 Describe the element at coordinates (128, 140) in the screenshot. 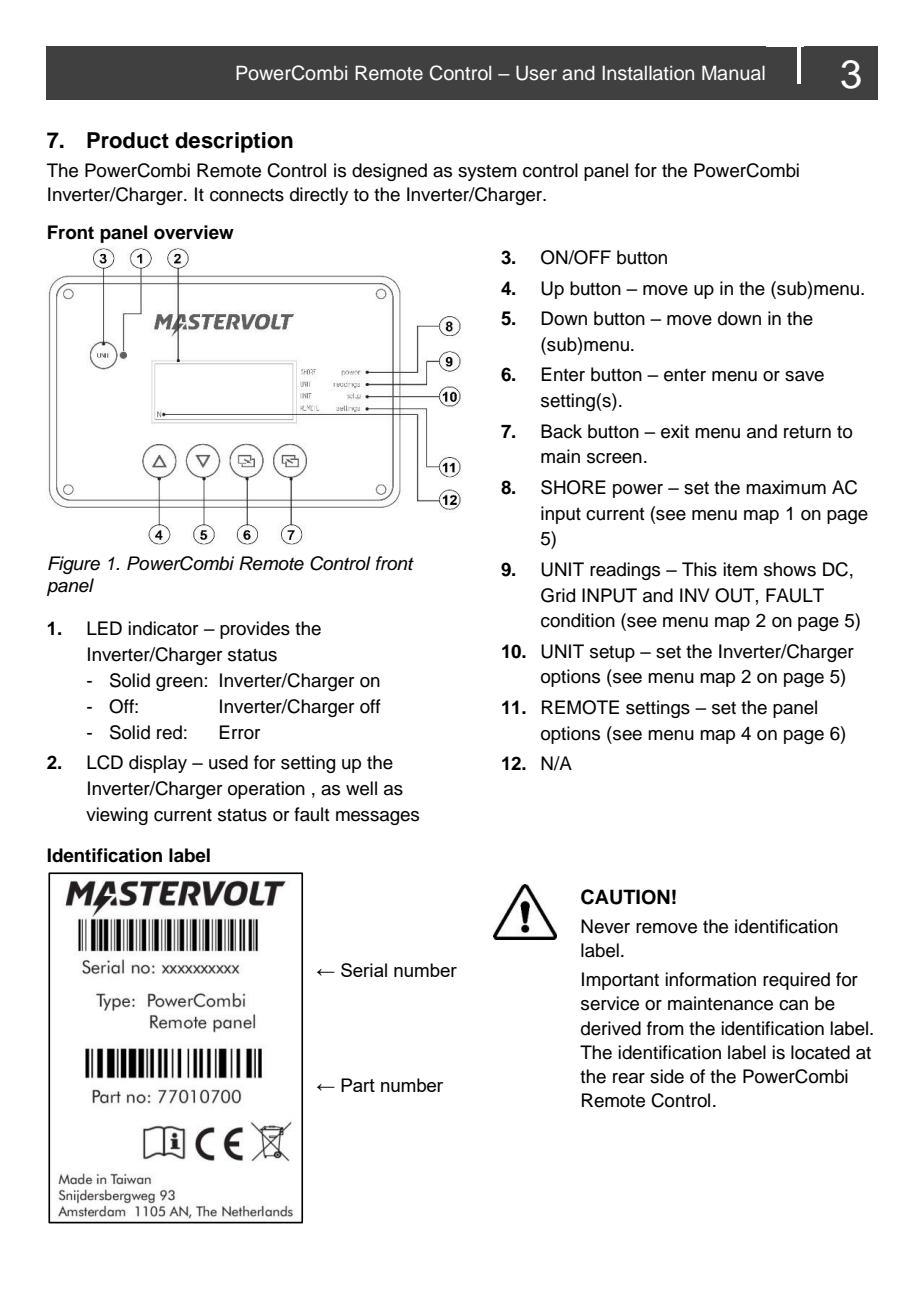

I see `Product` at that location.
